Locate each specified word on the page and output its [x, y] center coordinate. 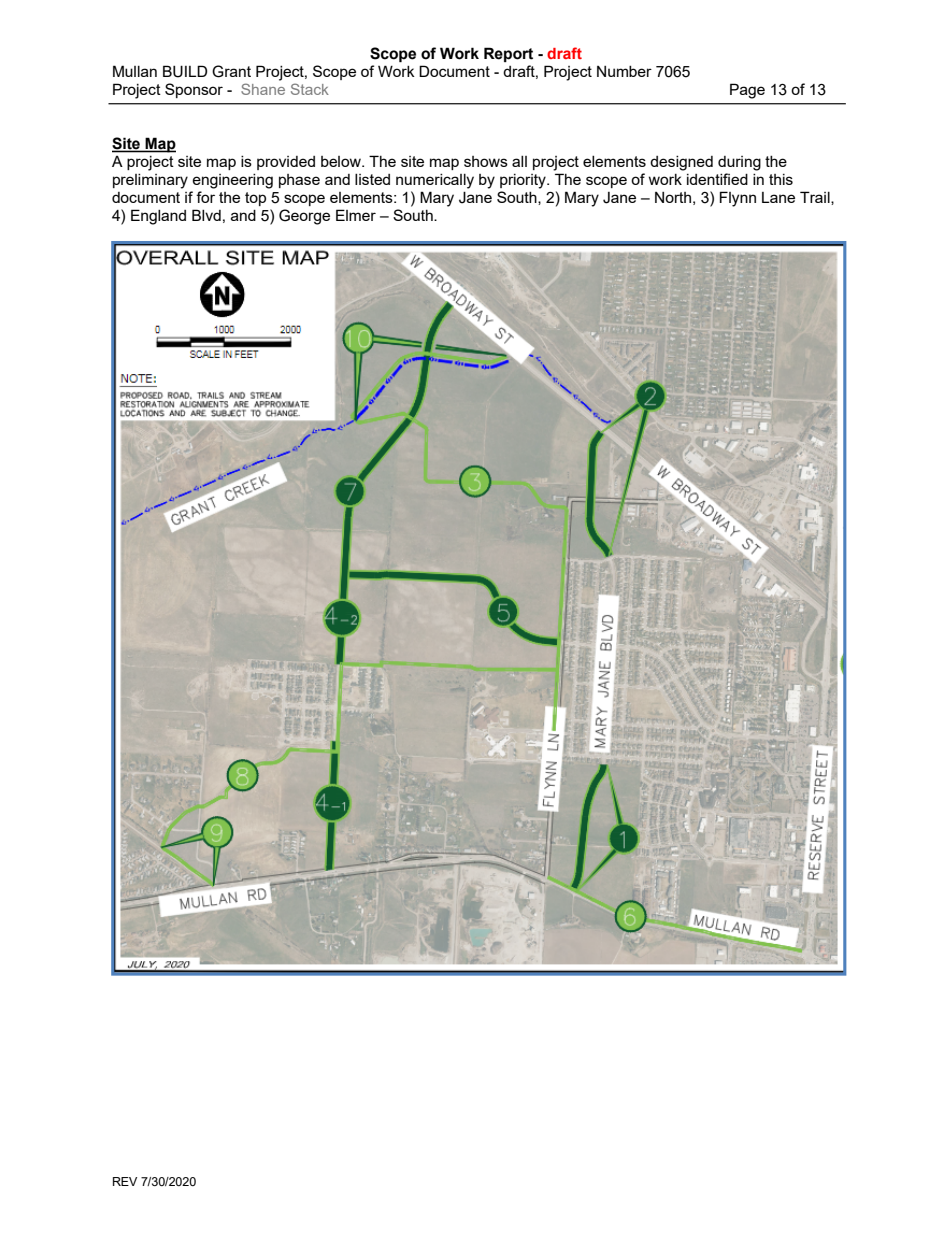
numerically [435, 181]
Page [747, 91]
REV [125, 1181]
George [304, 217]
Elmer [356, 215]
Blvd [206, 215]
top [255, 199]
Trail [816, 198]
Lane [778, 197]
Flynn [738, 199]
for [205, 197]
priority [524, 181]
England [158, 217]
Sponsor [194, 90]
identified [717, 179]
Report [508, 54]
